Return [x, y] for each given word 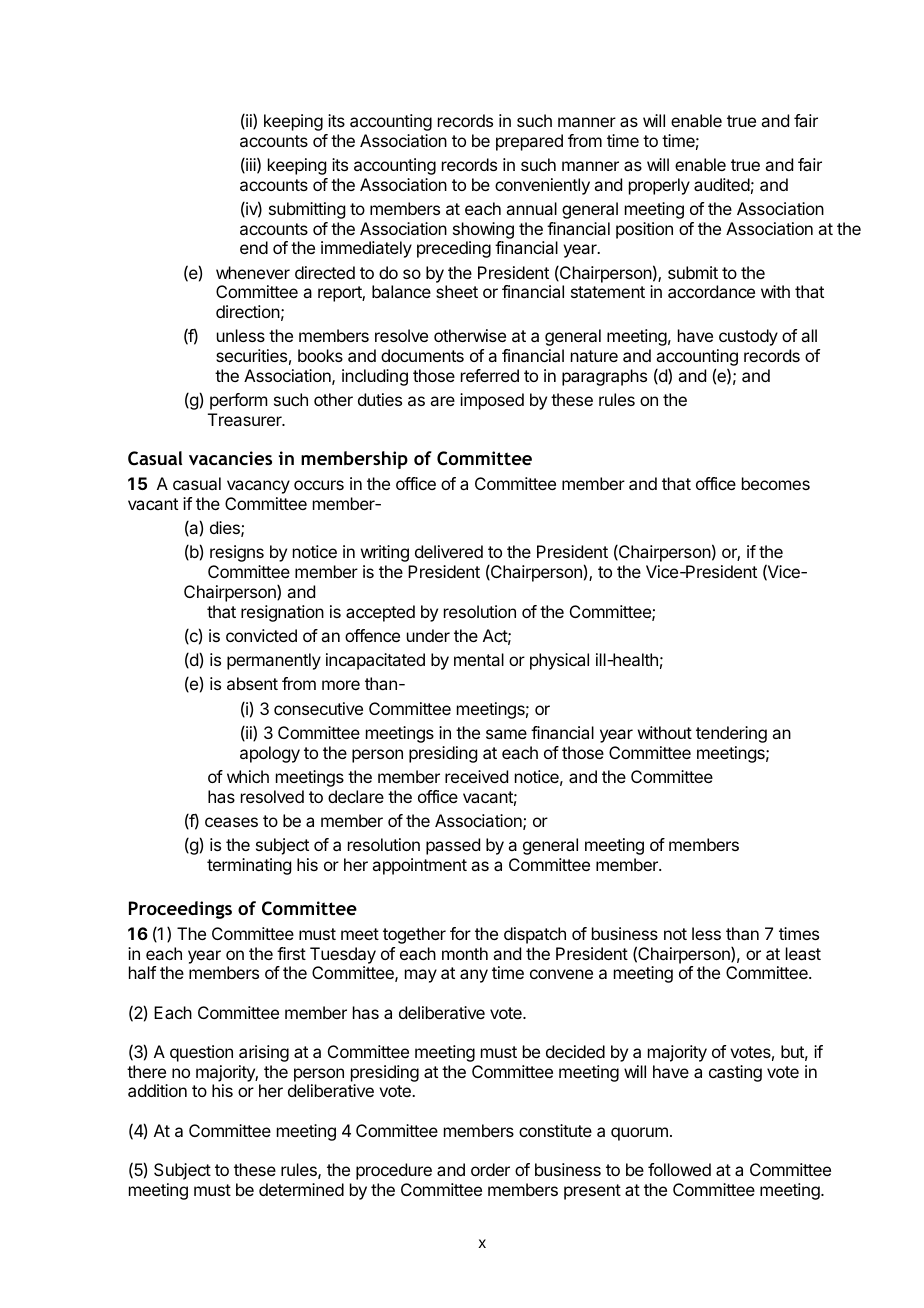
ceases [231, 822]
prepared [529, 142]
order [490, 1169]
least [803, 953]
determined [301, 1189]
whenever [253, 272]
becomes [776, 483]
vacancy [258, 487]
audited [722, 184]
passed [453, 846]
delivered [449, 551]
